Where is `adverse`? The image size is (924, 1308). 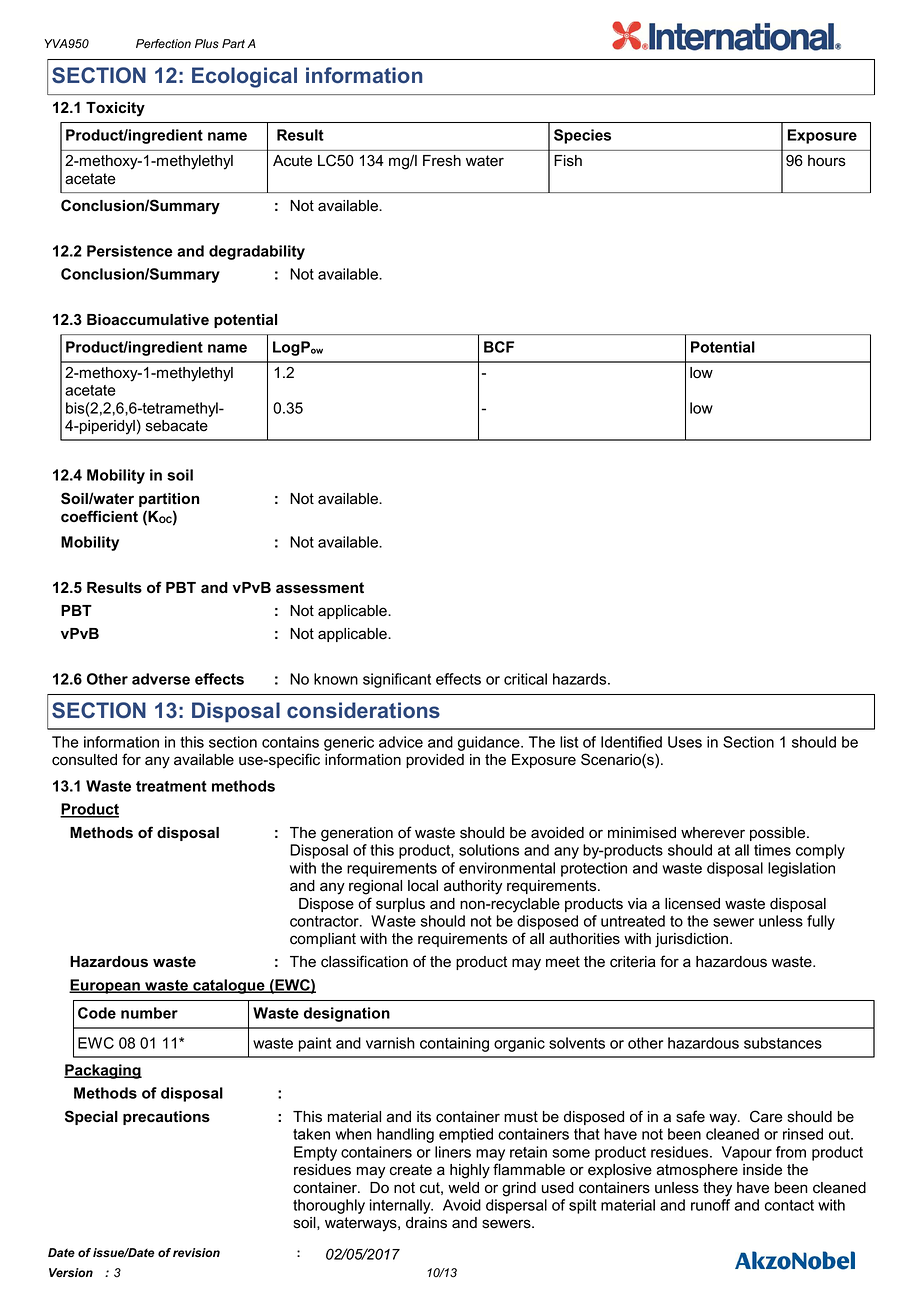 adverse is located at coordinates (161, 679).
